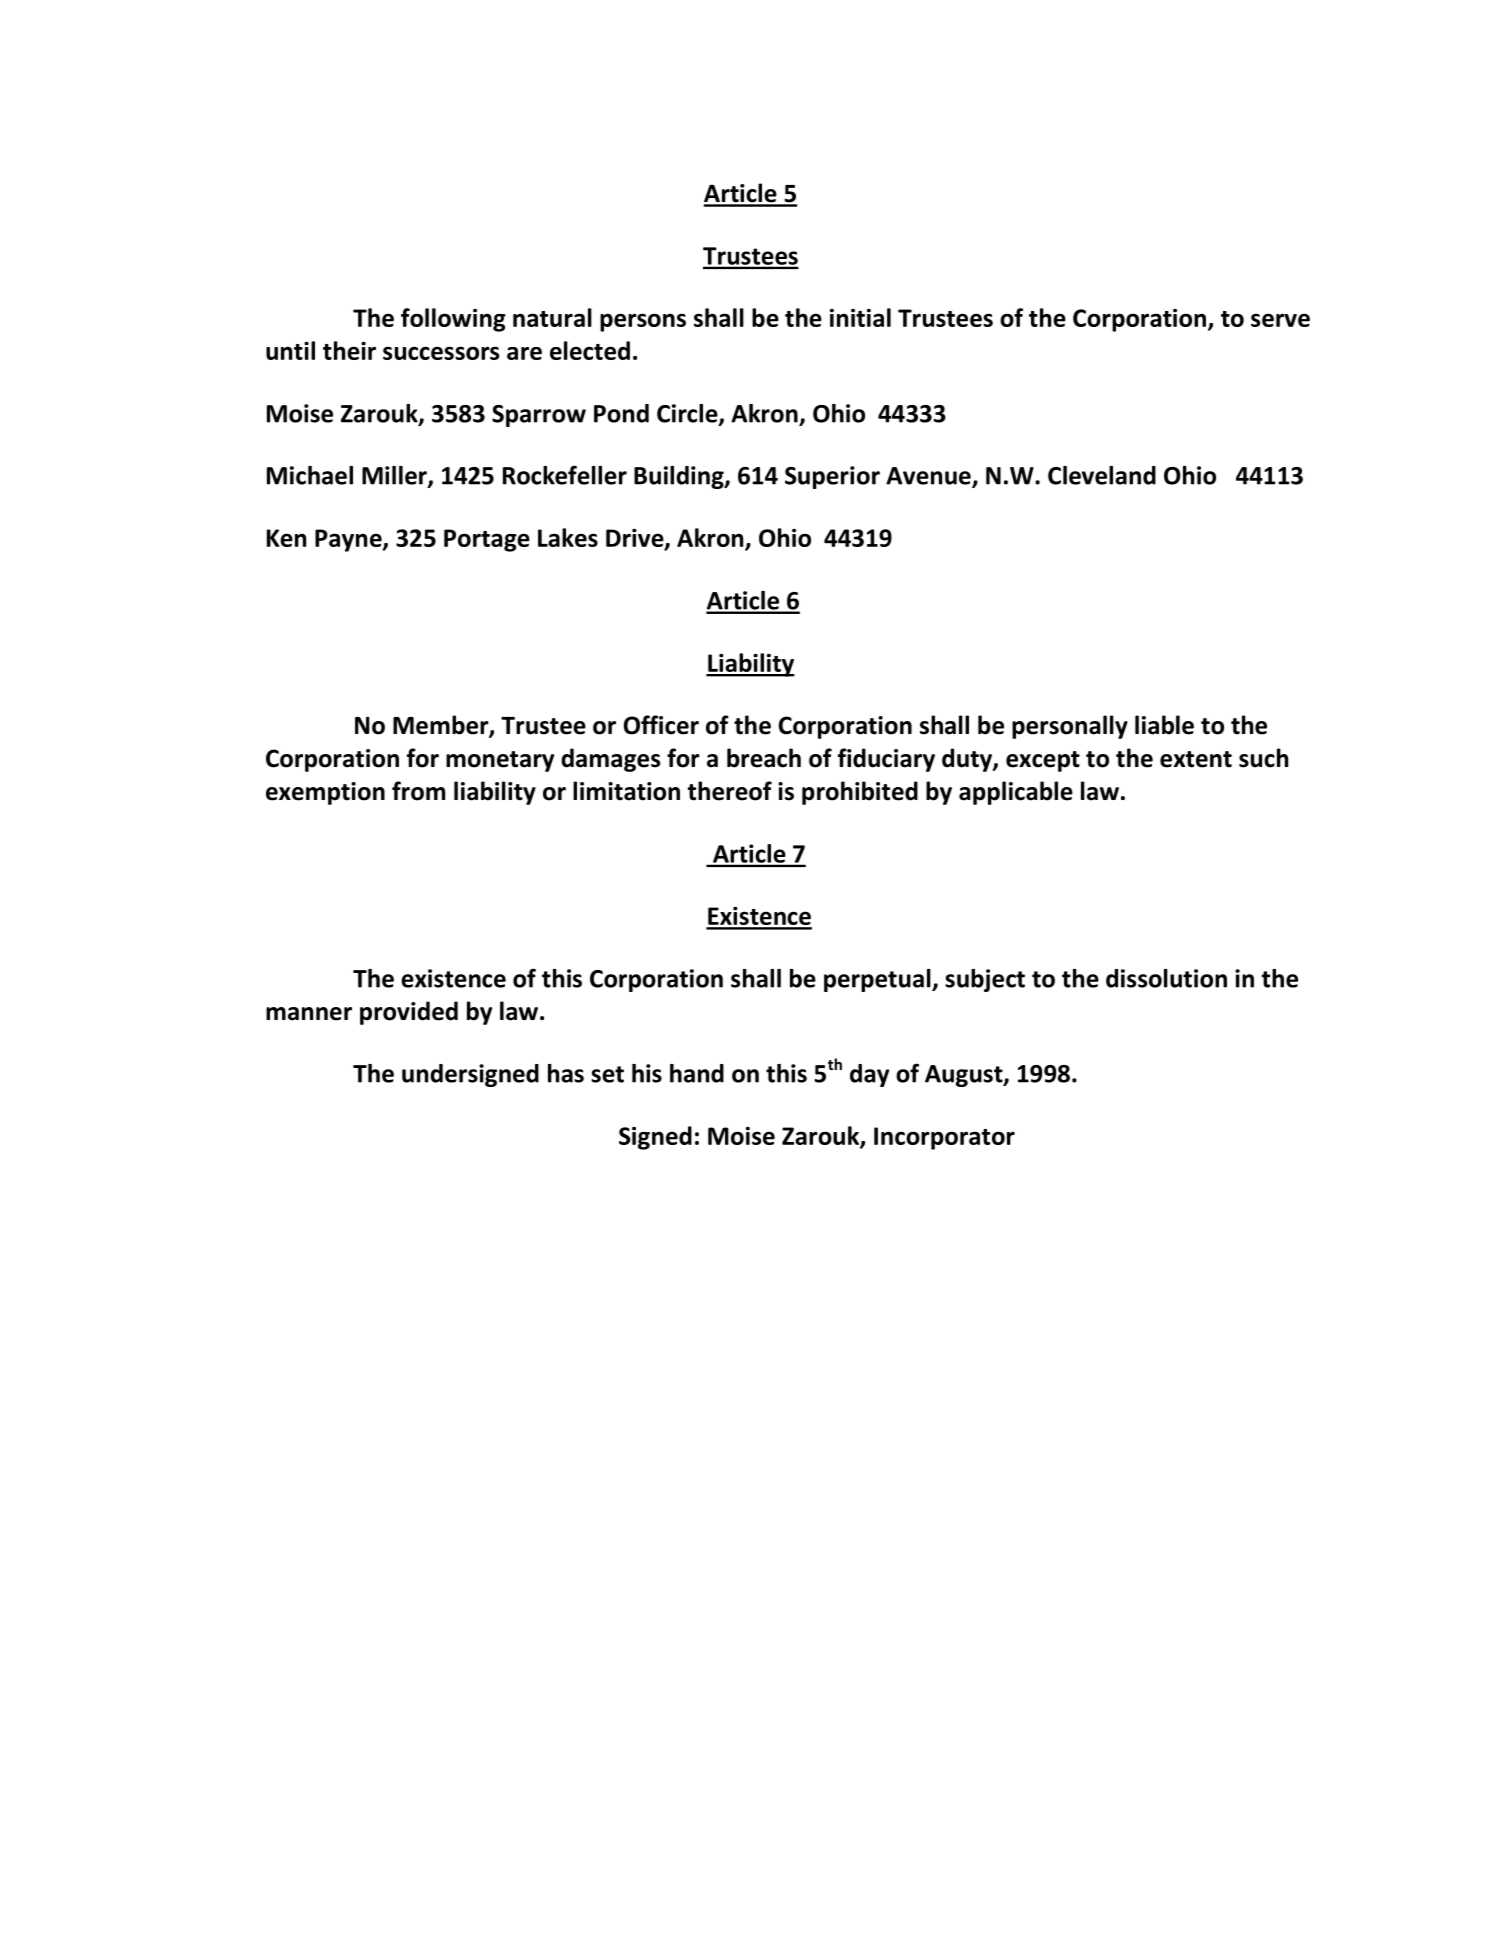 Image resolution: width=1501 pixels, height=1943 pixels. Describe the element at coordinates (441, 353) in the image. I see `successors` at that location.
